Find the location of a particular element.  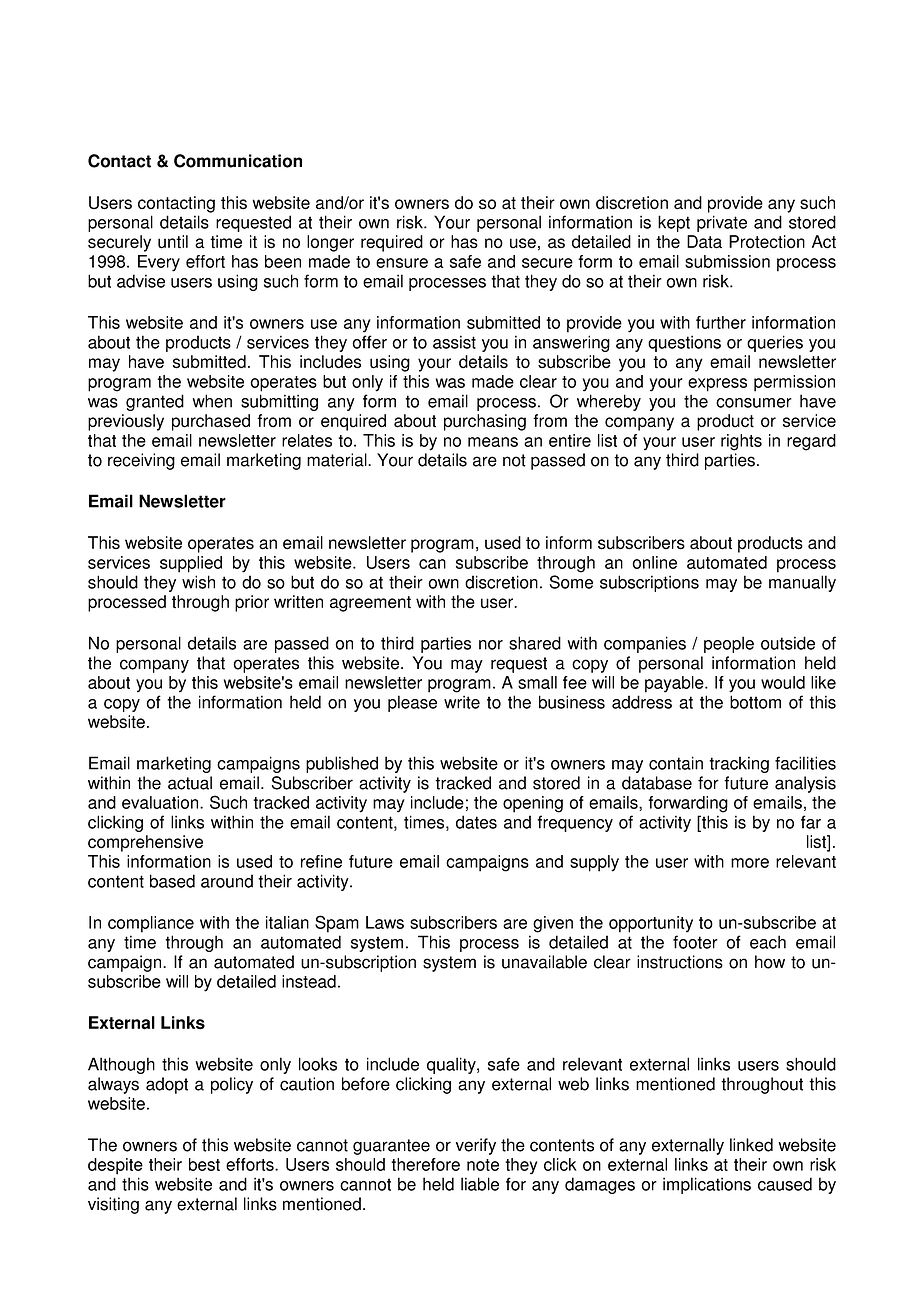

each is located at coordinates (768, 942).
